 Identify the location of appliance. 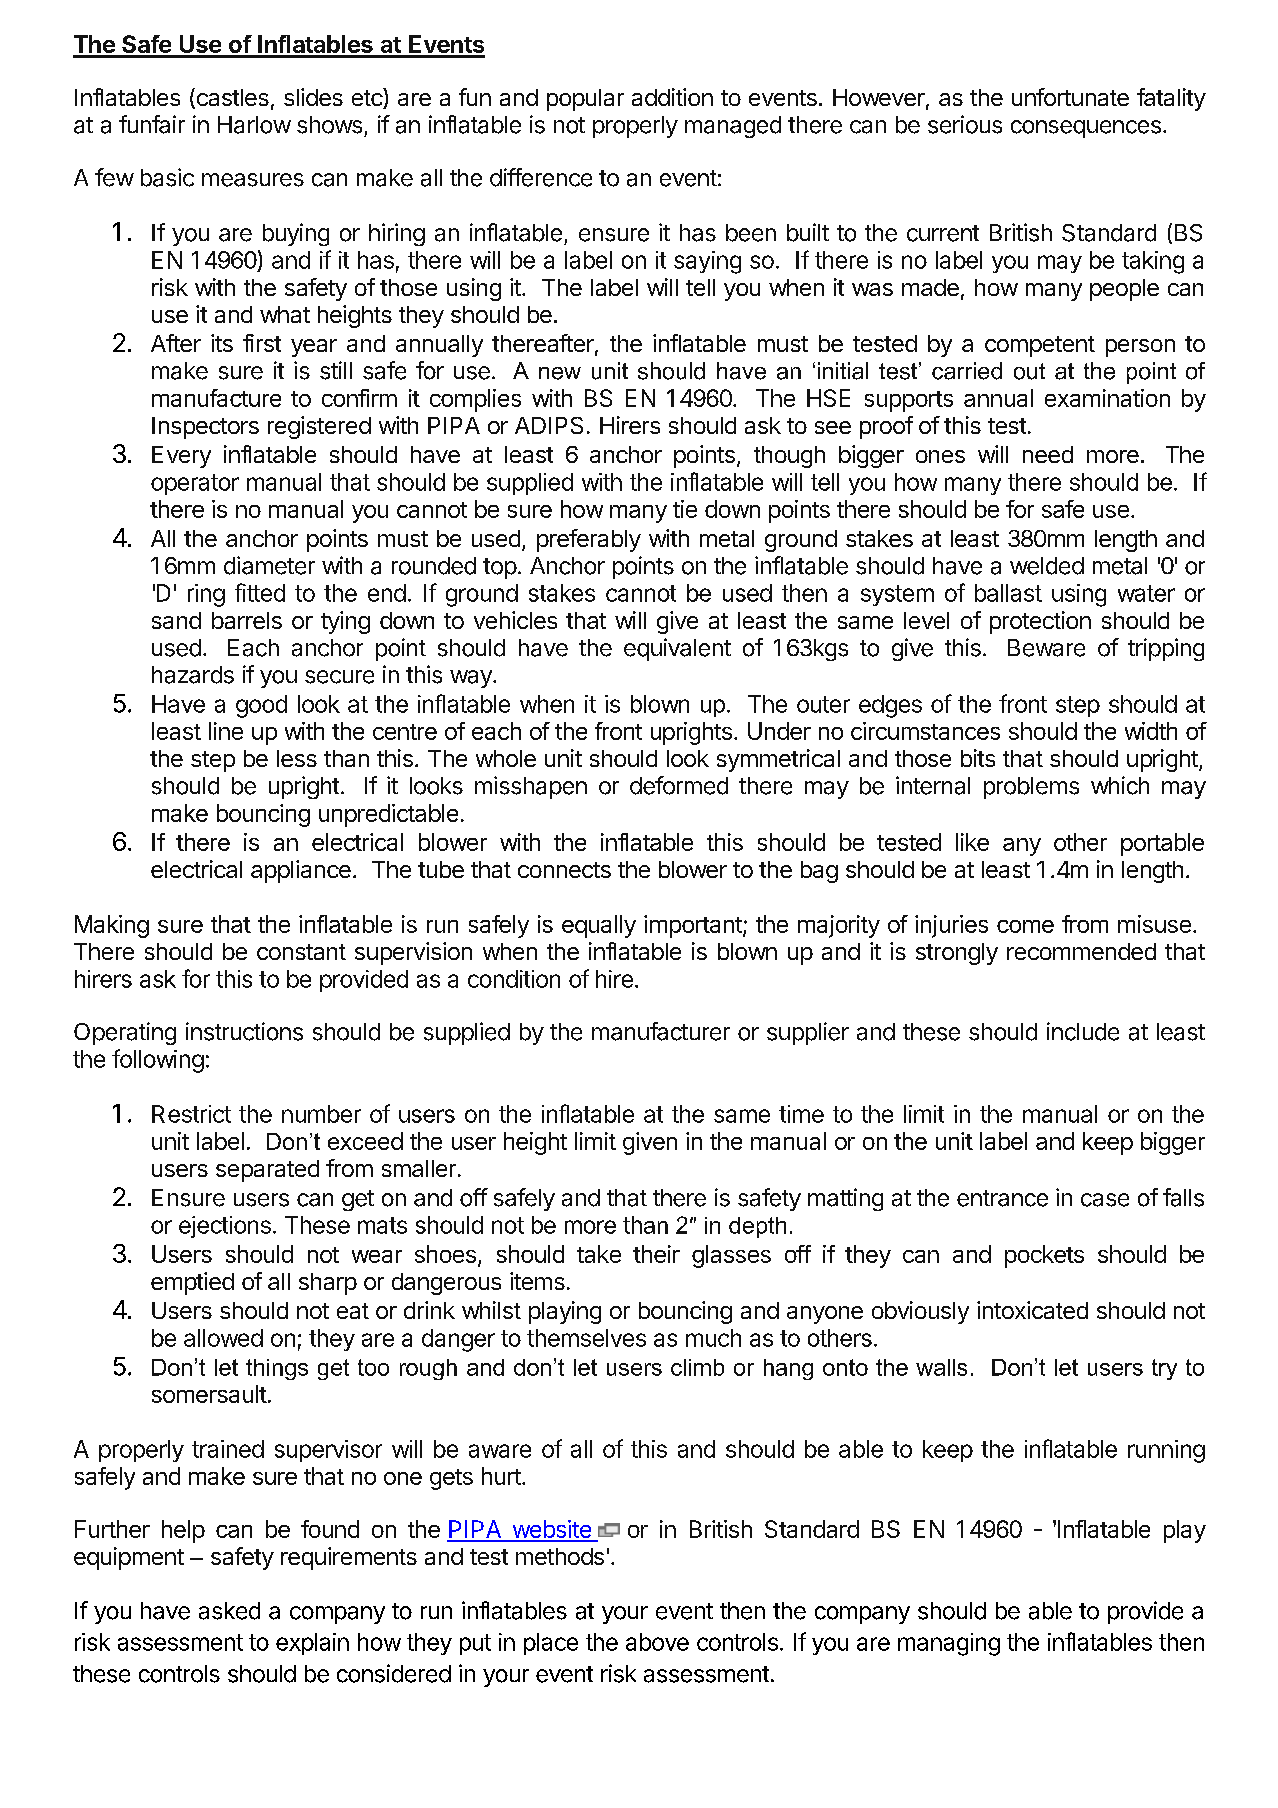
(301, 871).
